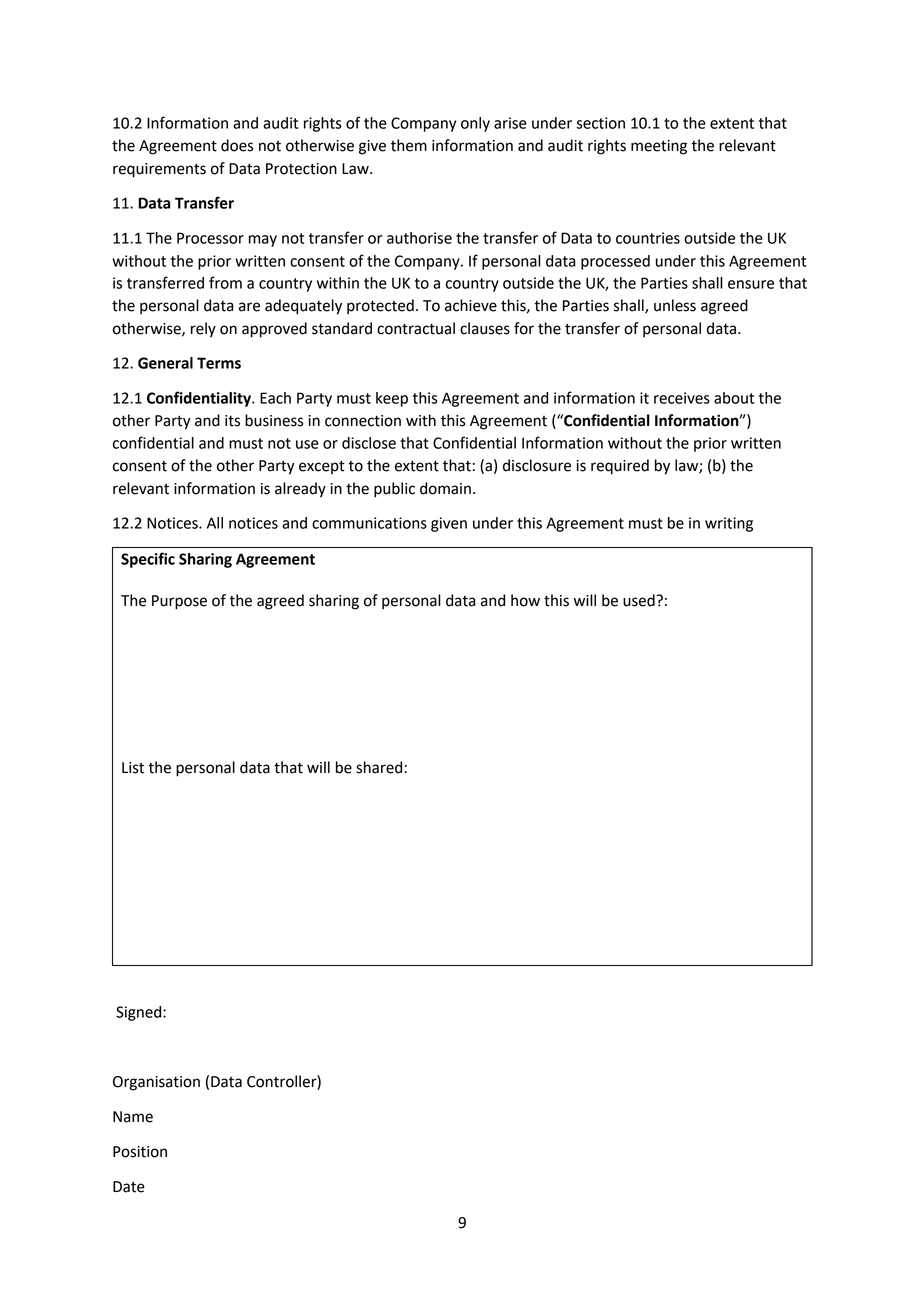 The width and height of the page is (924, 1308). What do you see at coordinates (140, 1152) in the page?
I see `Position` at bounding box center [140, 1152].
